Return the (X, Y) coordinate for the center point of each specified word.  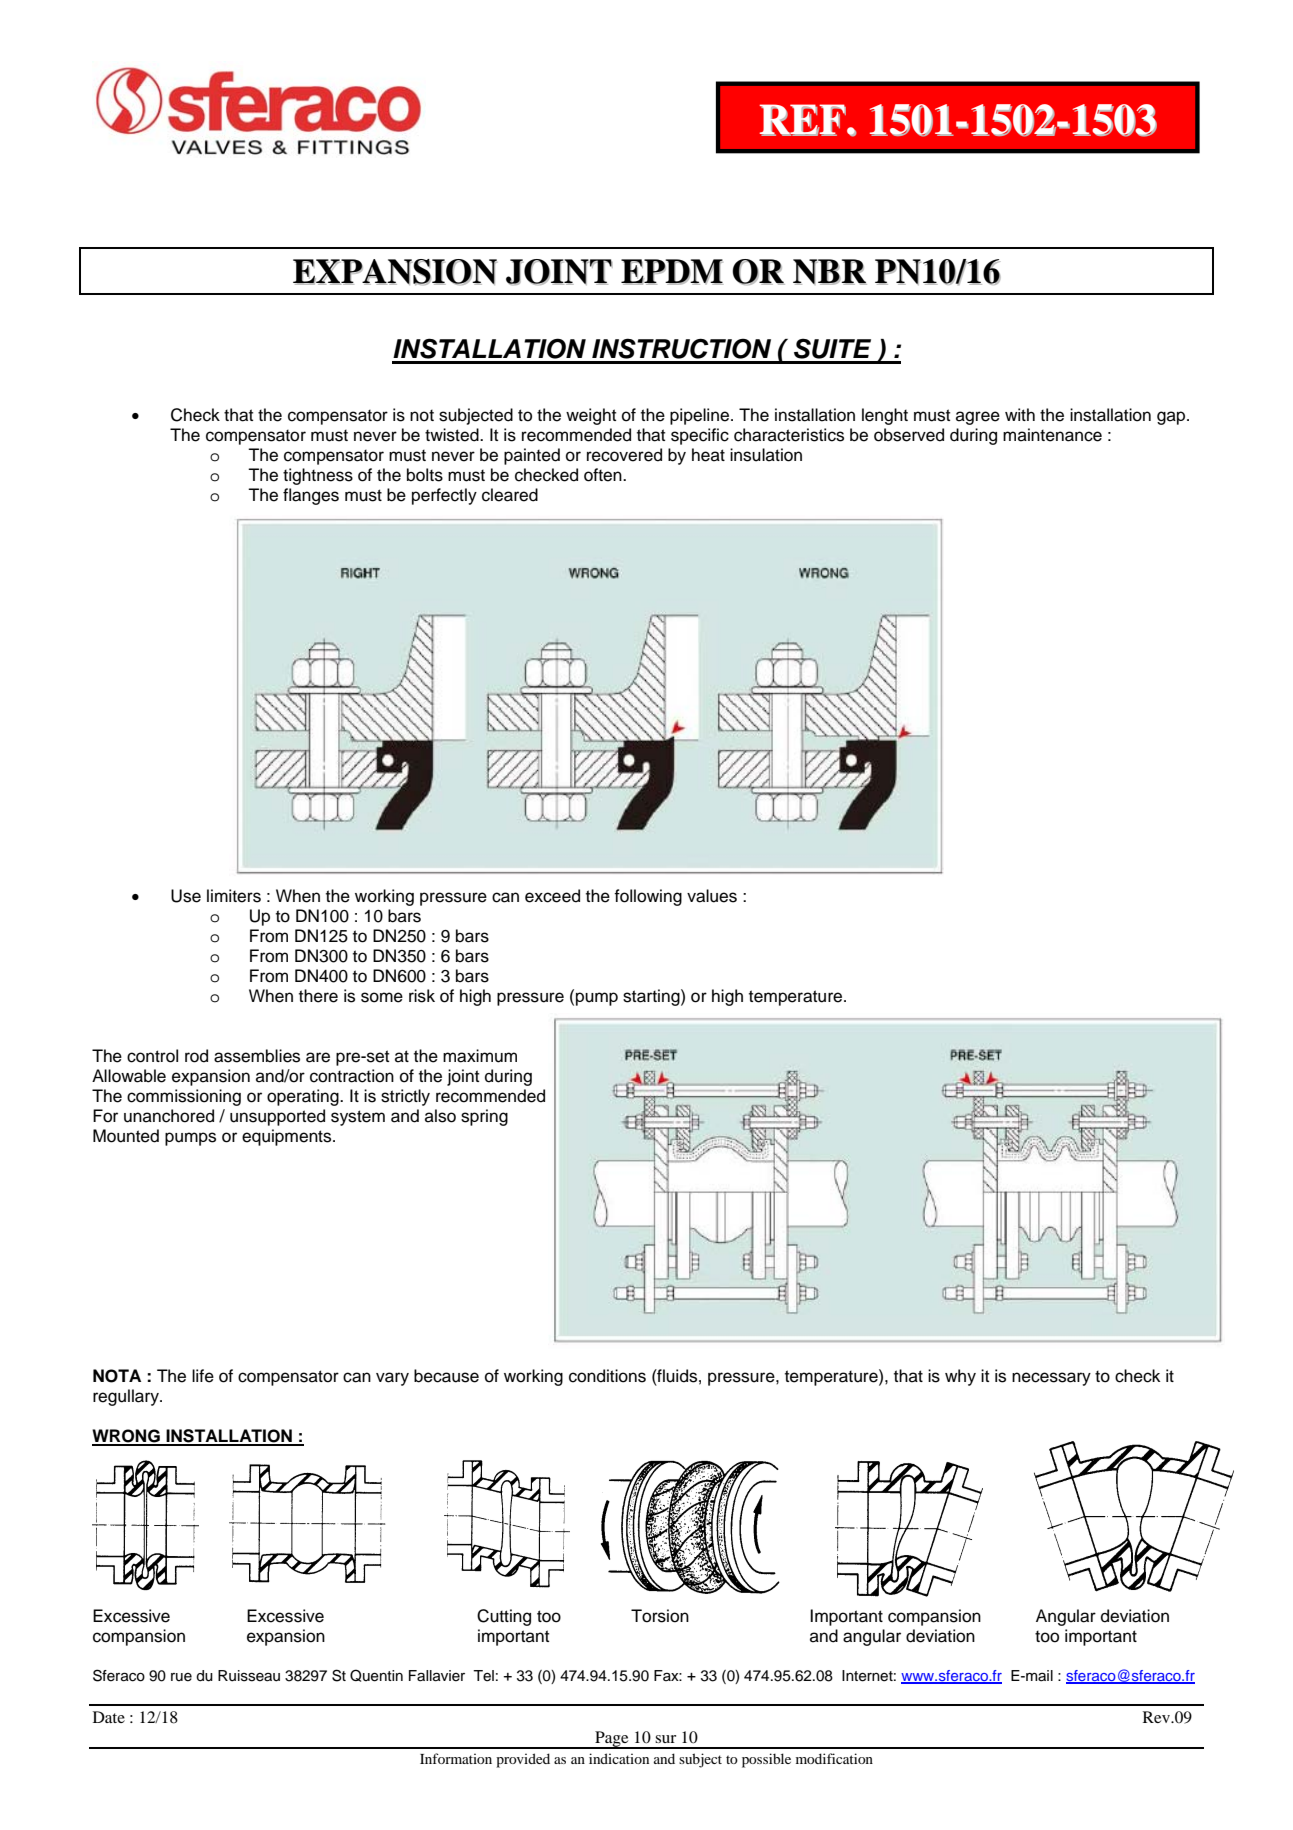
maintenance (1052, 435)
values (712, 896)
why (960, 1377)
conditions (607, 1376)
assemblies (257, 1056)
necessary (1051, 1379)
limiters (234, 896)
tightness (318, 476)
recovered (624, 455)
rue (181, 1677)
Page (612, 1740)
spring (484, 1117)
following (648, 897)
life (203, 1376)
